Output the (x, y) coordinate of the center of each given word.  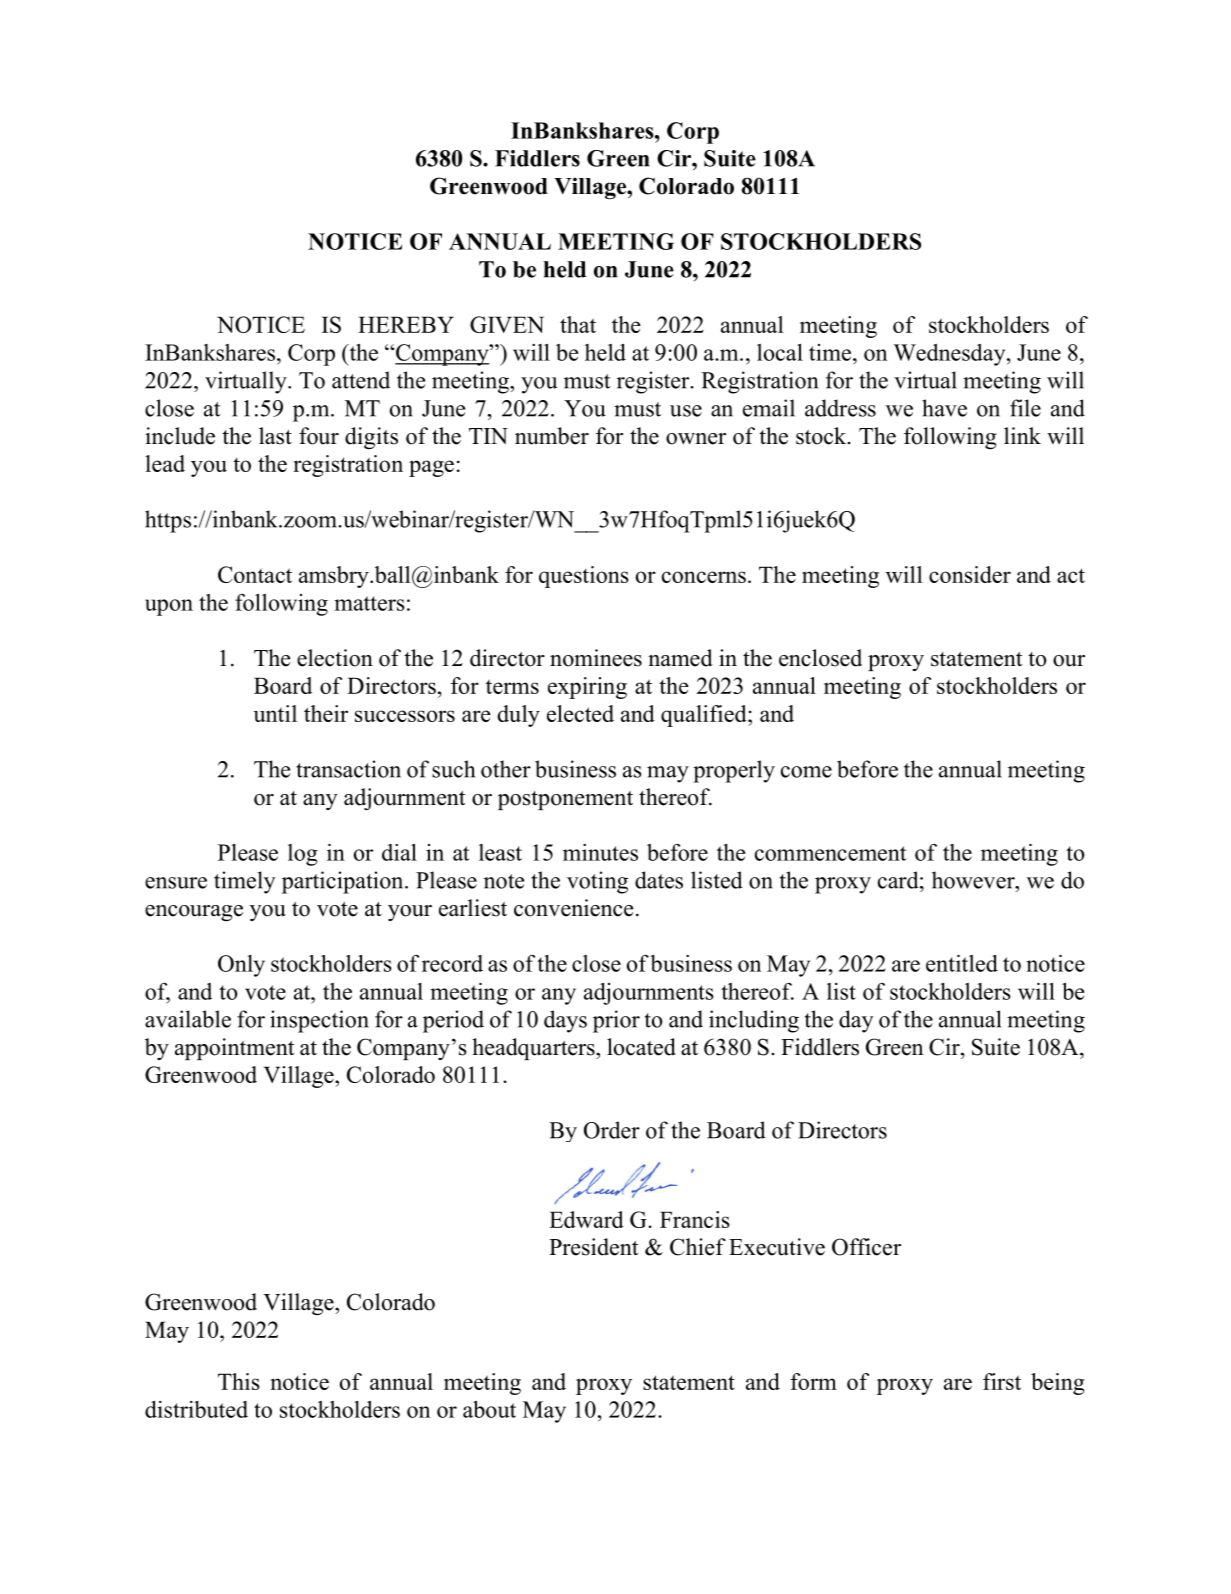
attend (361, 380)
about (489, 1409)
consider (970, 574)
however (974, 880)
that (578, 324)
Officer (866, 1247)
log (303, 855)
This (239, 1381)
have (944, 408)
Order (612, 1130)
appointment (234, 1049)
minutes (600, 852)
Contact (255, 574)
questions (584, 577)
